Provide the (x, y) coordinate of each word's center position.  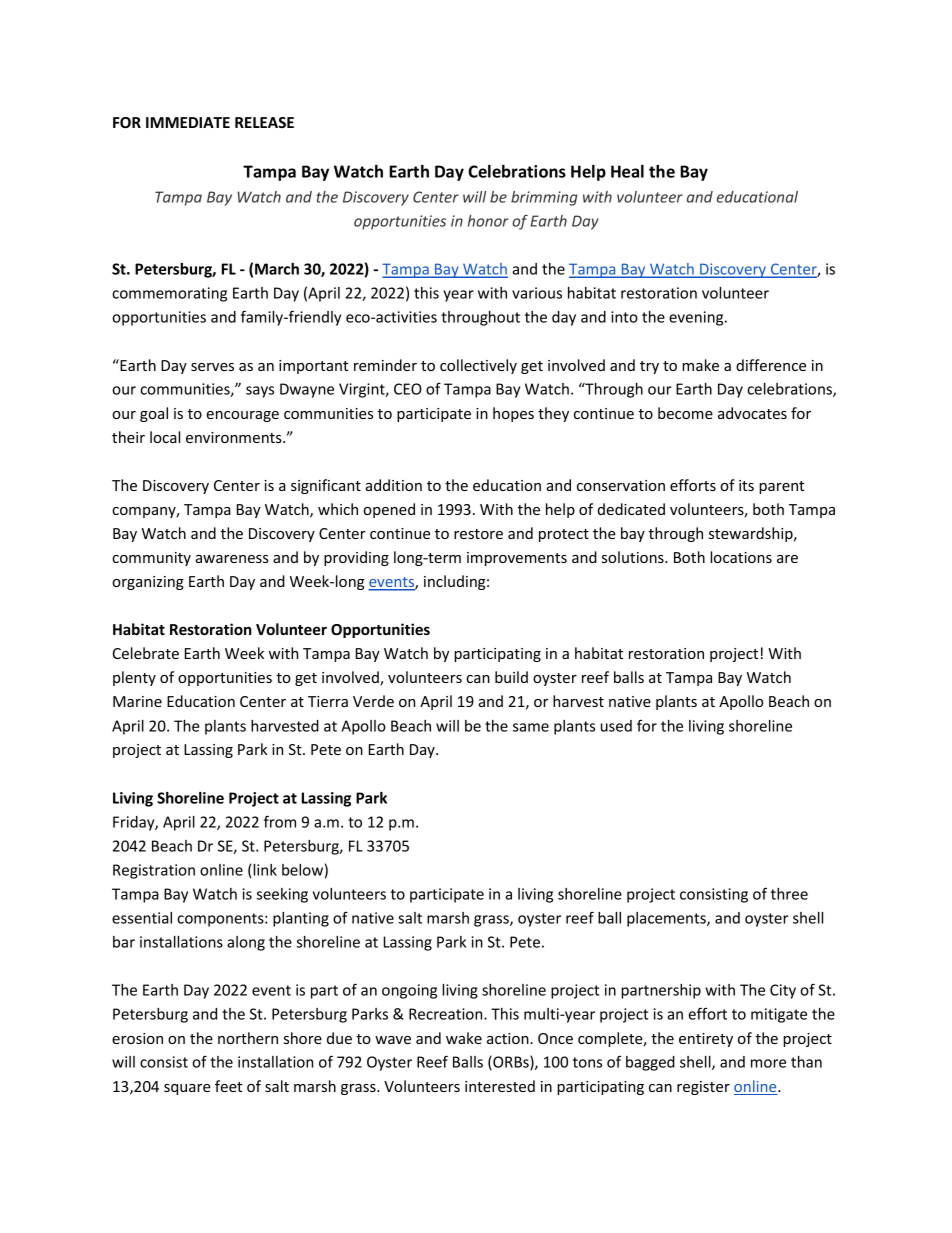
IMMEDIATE (188, 122)
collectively (478, 366)
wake (464, 1038)
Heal (627, 171)
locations (741, 557)
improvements (517, 559)
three (789, 894)
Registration (154, 871)
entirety (706, 1040)
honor (488, 221)
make (700, 365)
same (531, 727)
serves (212, 367)
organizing (148, 583)
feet (228, 1086)
